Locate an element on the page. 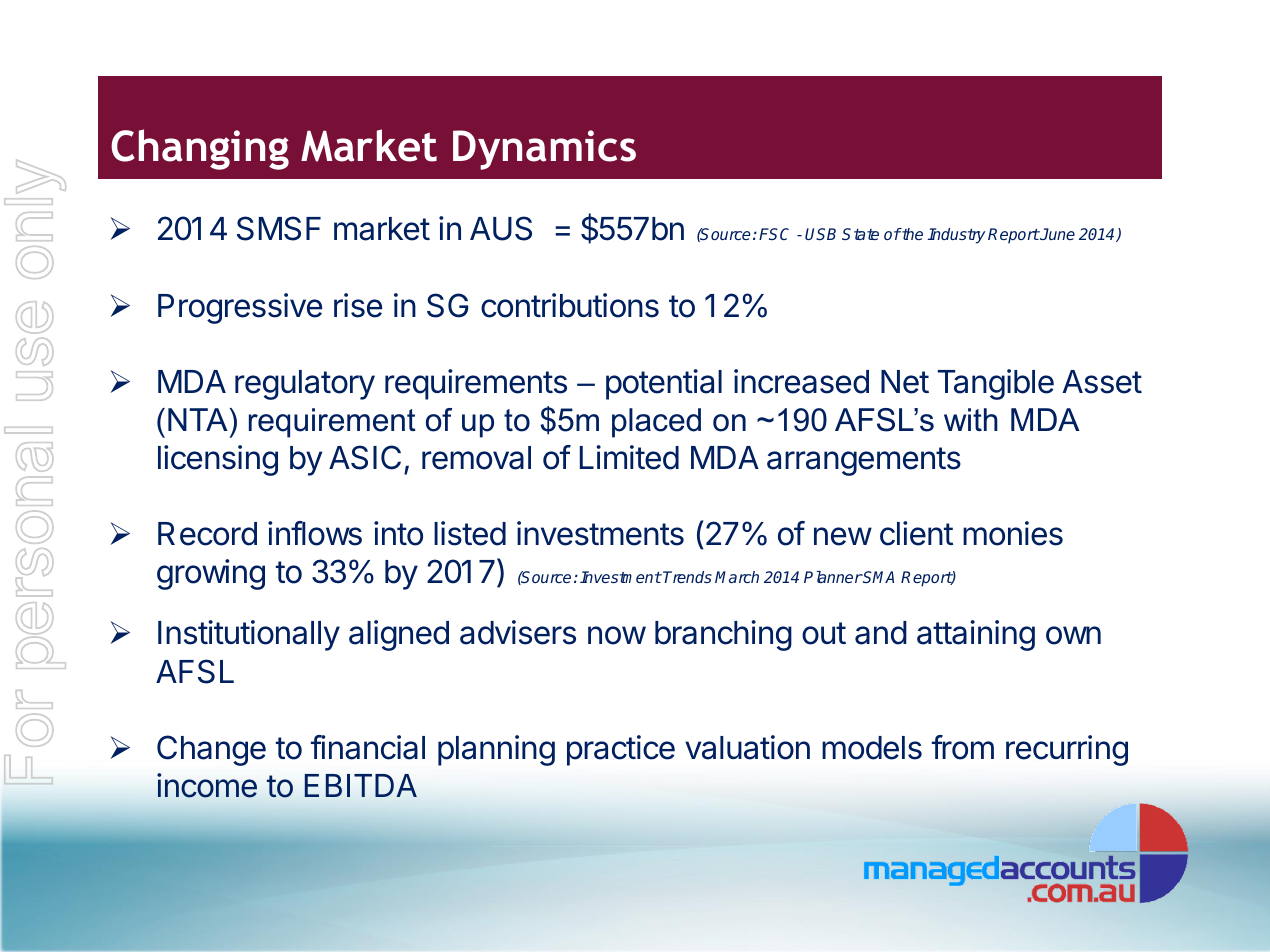 This document has width=1270, height=952. Limited is located at coordinates (629, 457).
